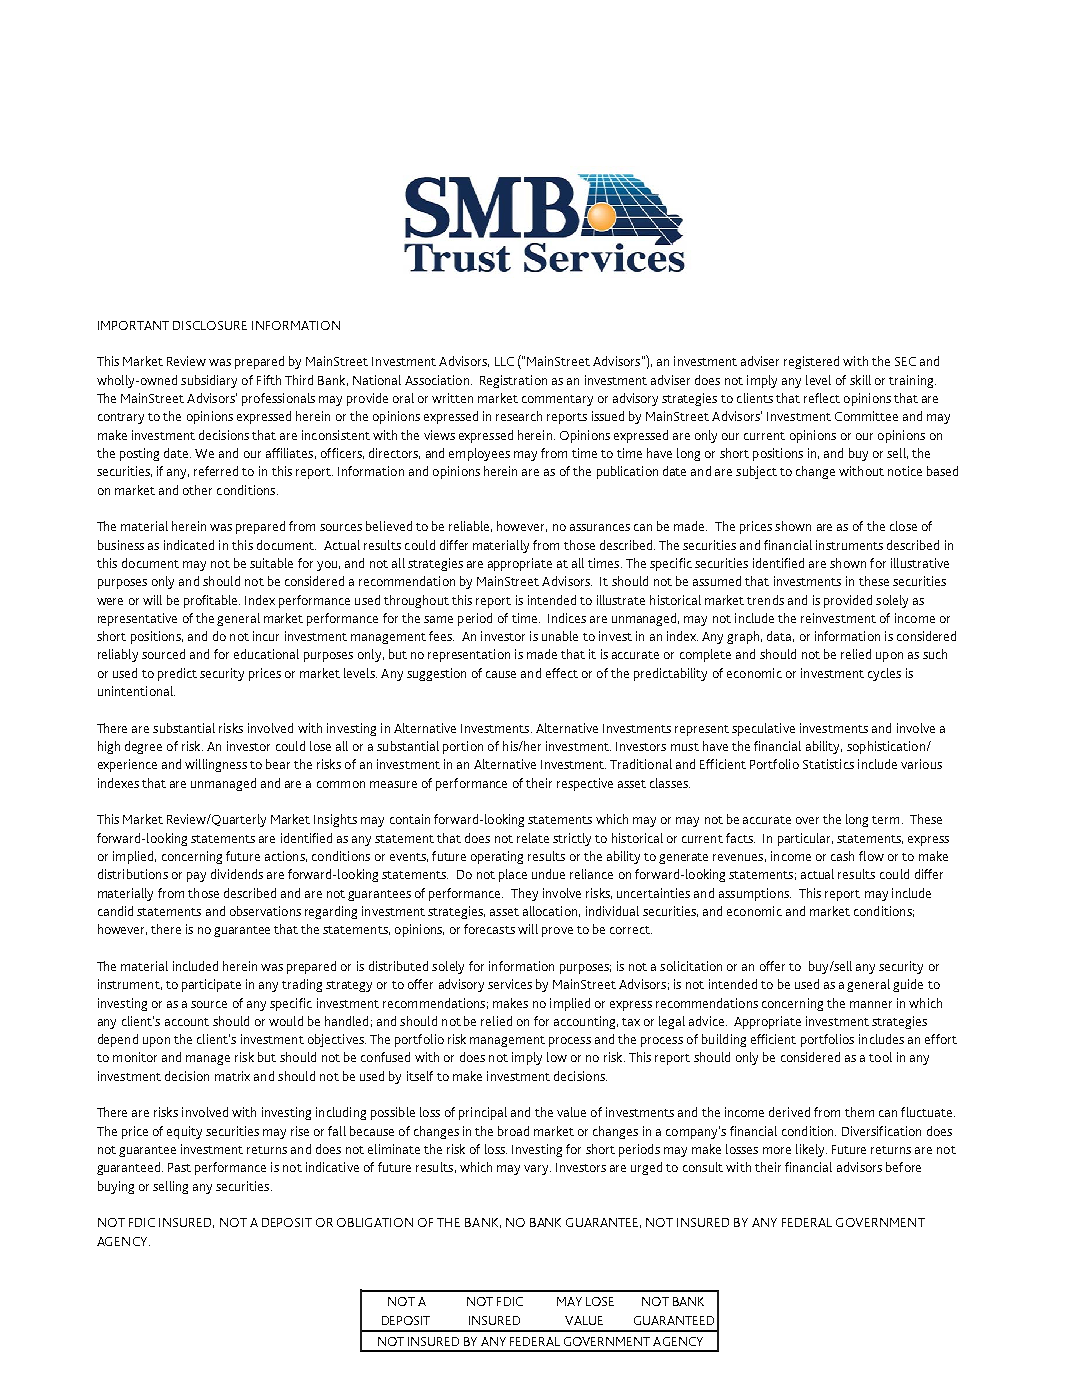  What do you see at coordinates (278, 764) in the screenshot?
I see `bear` at bounding box center [278, 764].
